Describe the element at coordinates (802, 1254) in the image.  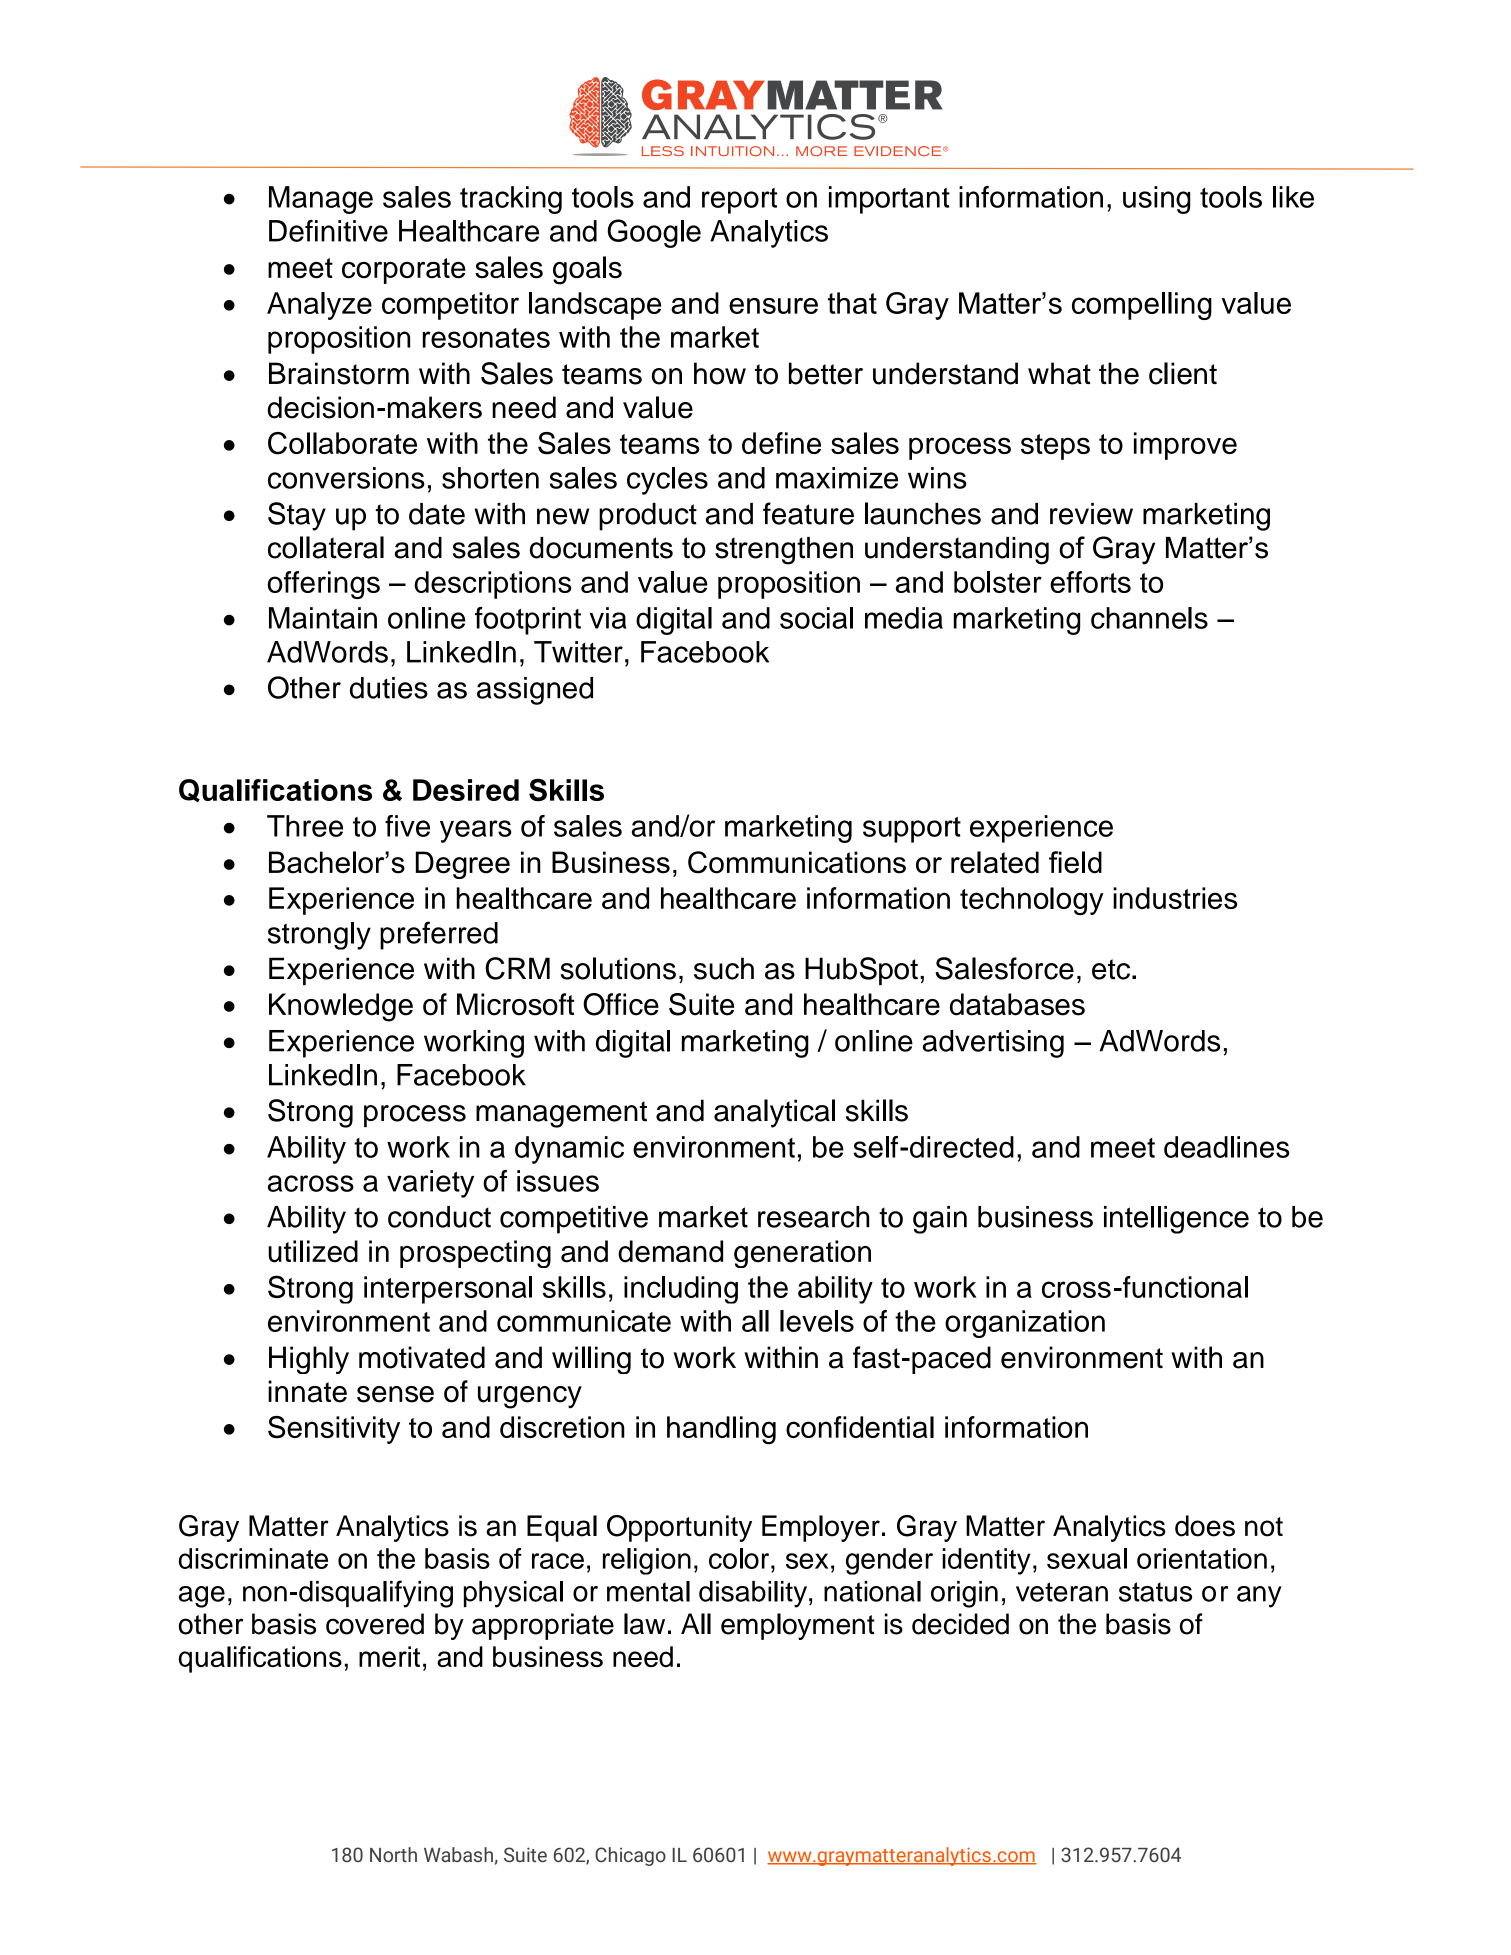
I see `generation` at that location.
